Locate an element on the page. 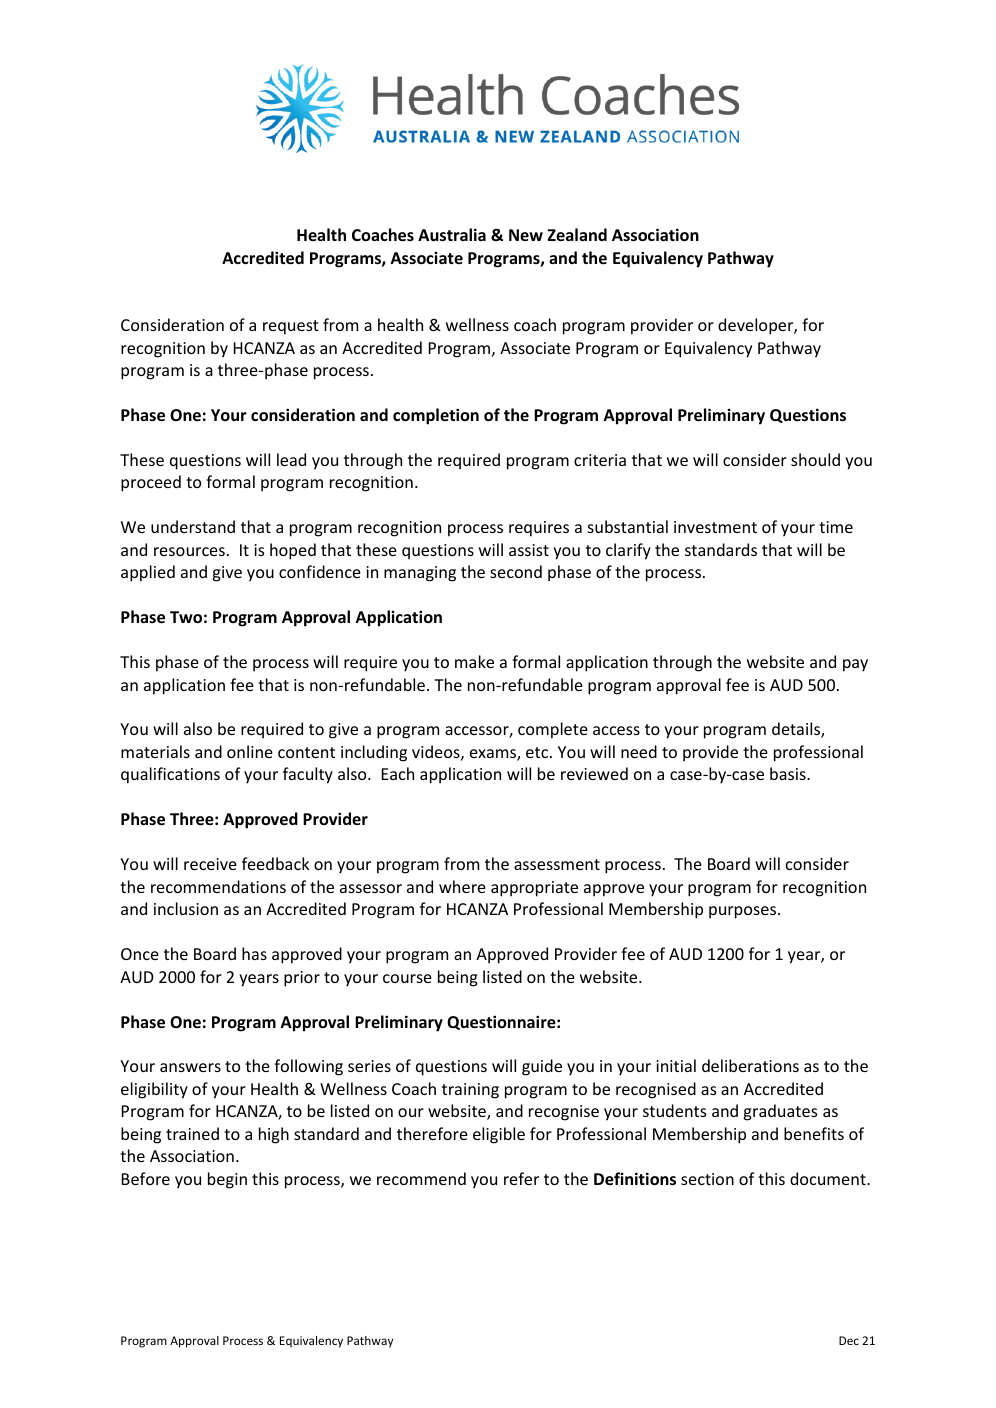 Image resolution: width=996 pixels, height=1408 pixels. Zealand is located at coordinates (577, 234).
